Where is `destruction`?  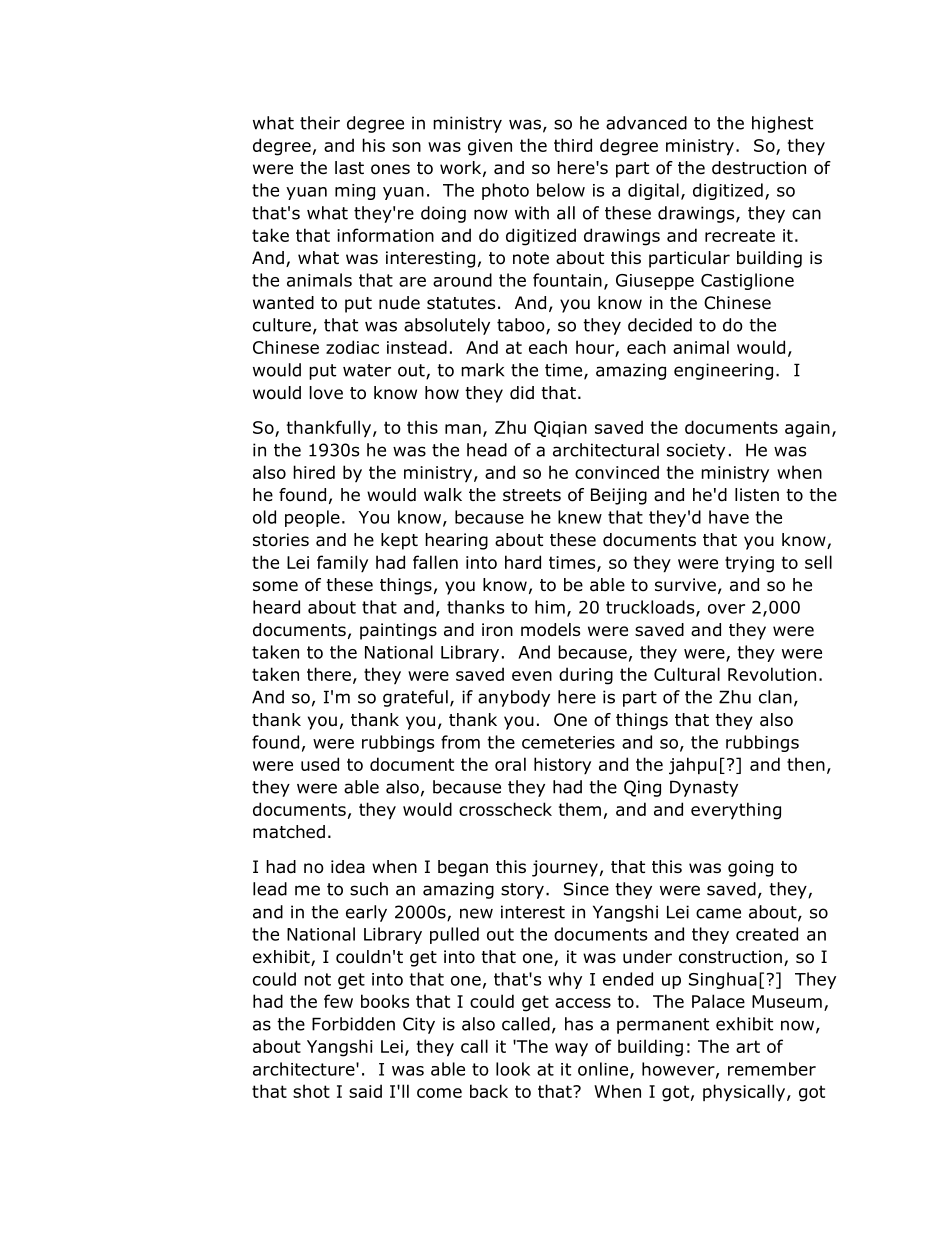
destruction is located at coordinates (759, 168).
